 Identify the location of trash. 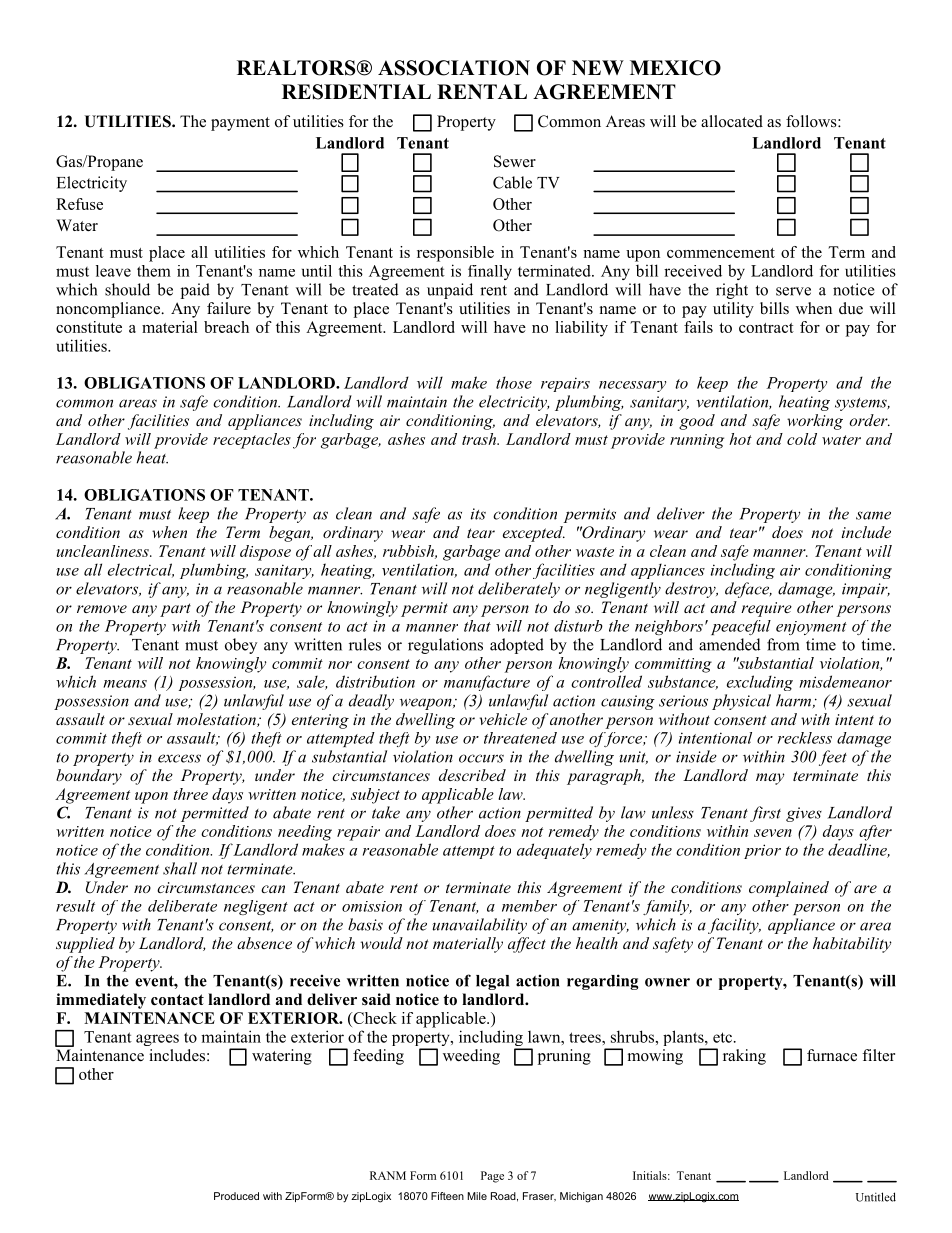
(480, 439).
